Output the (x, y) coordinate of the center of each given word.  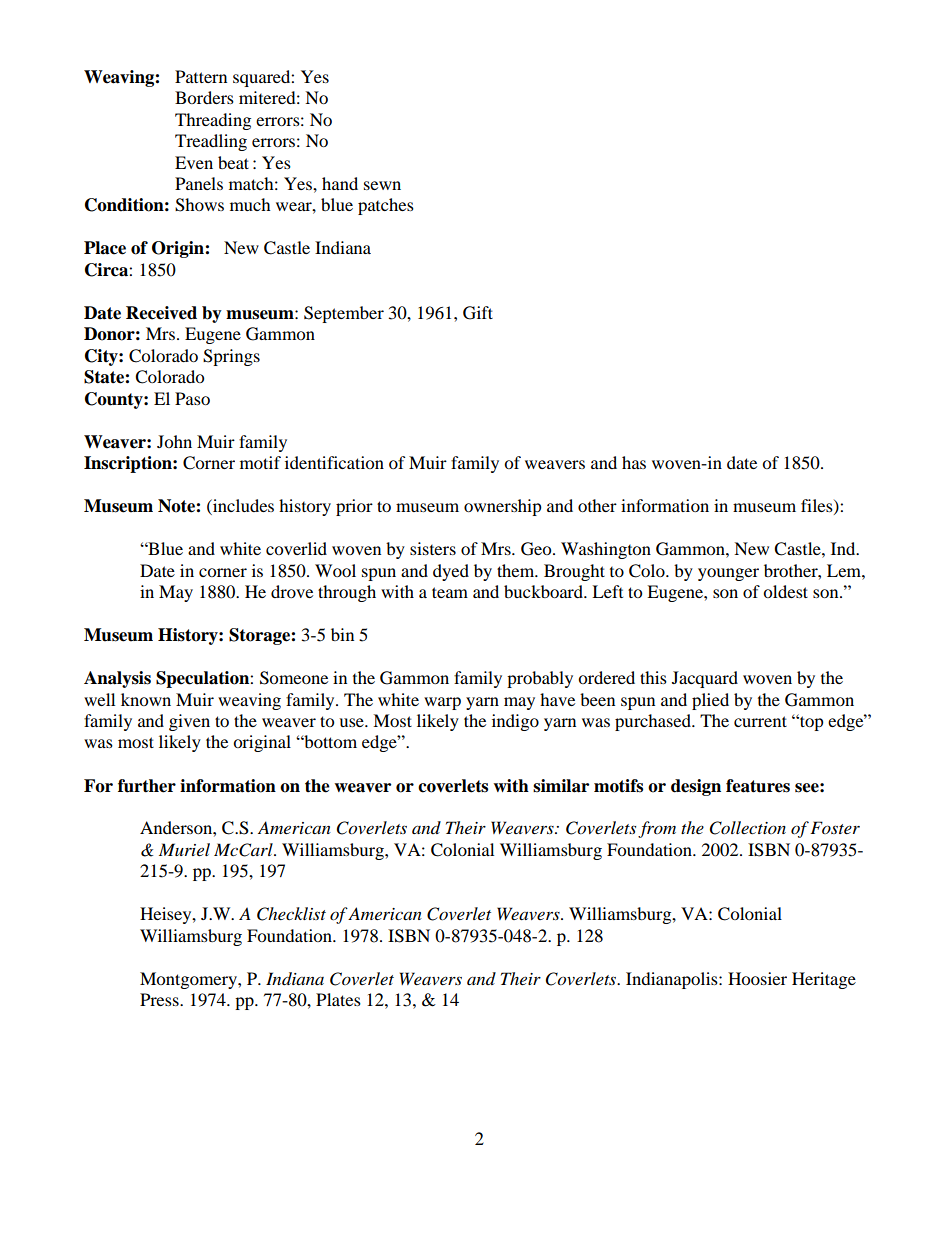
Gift (478, 313)
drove (292, 591)
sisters (433, 548)
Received (161, 313)
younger (728, 574)
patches (386, 206)
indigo (515, 722)
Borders (204, 97)
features (758, 786)
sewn (382, 185)
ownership (503, 507)
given (189, 722)
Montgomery (189, 980)
